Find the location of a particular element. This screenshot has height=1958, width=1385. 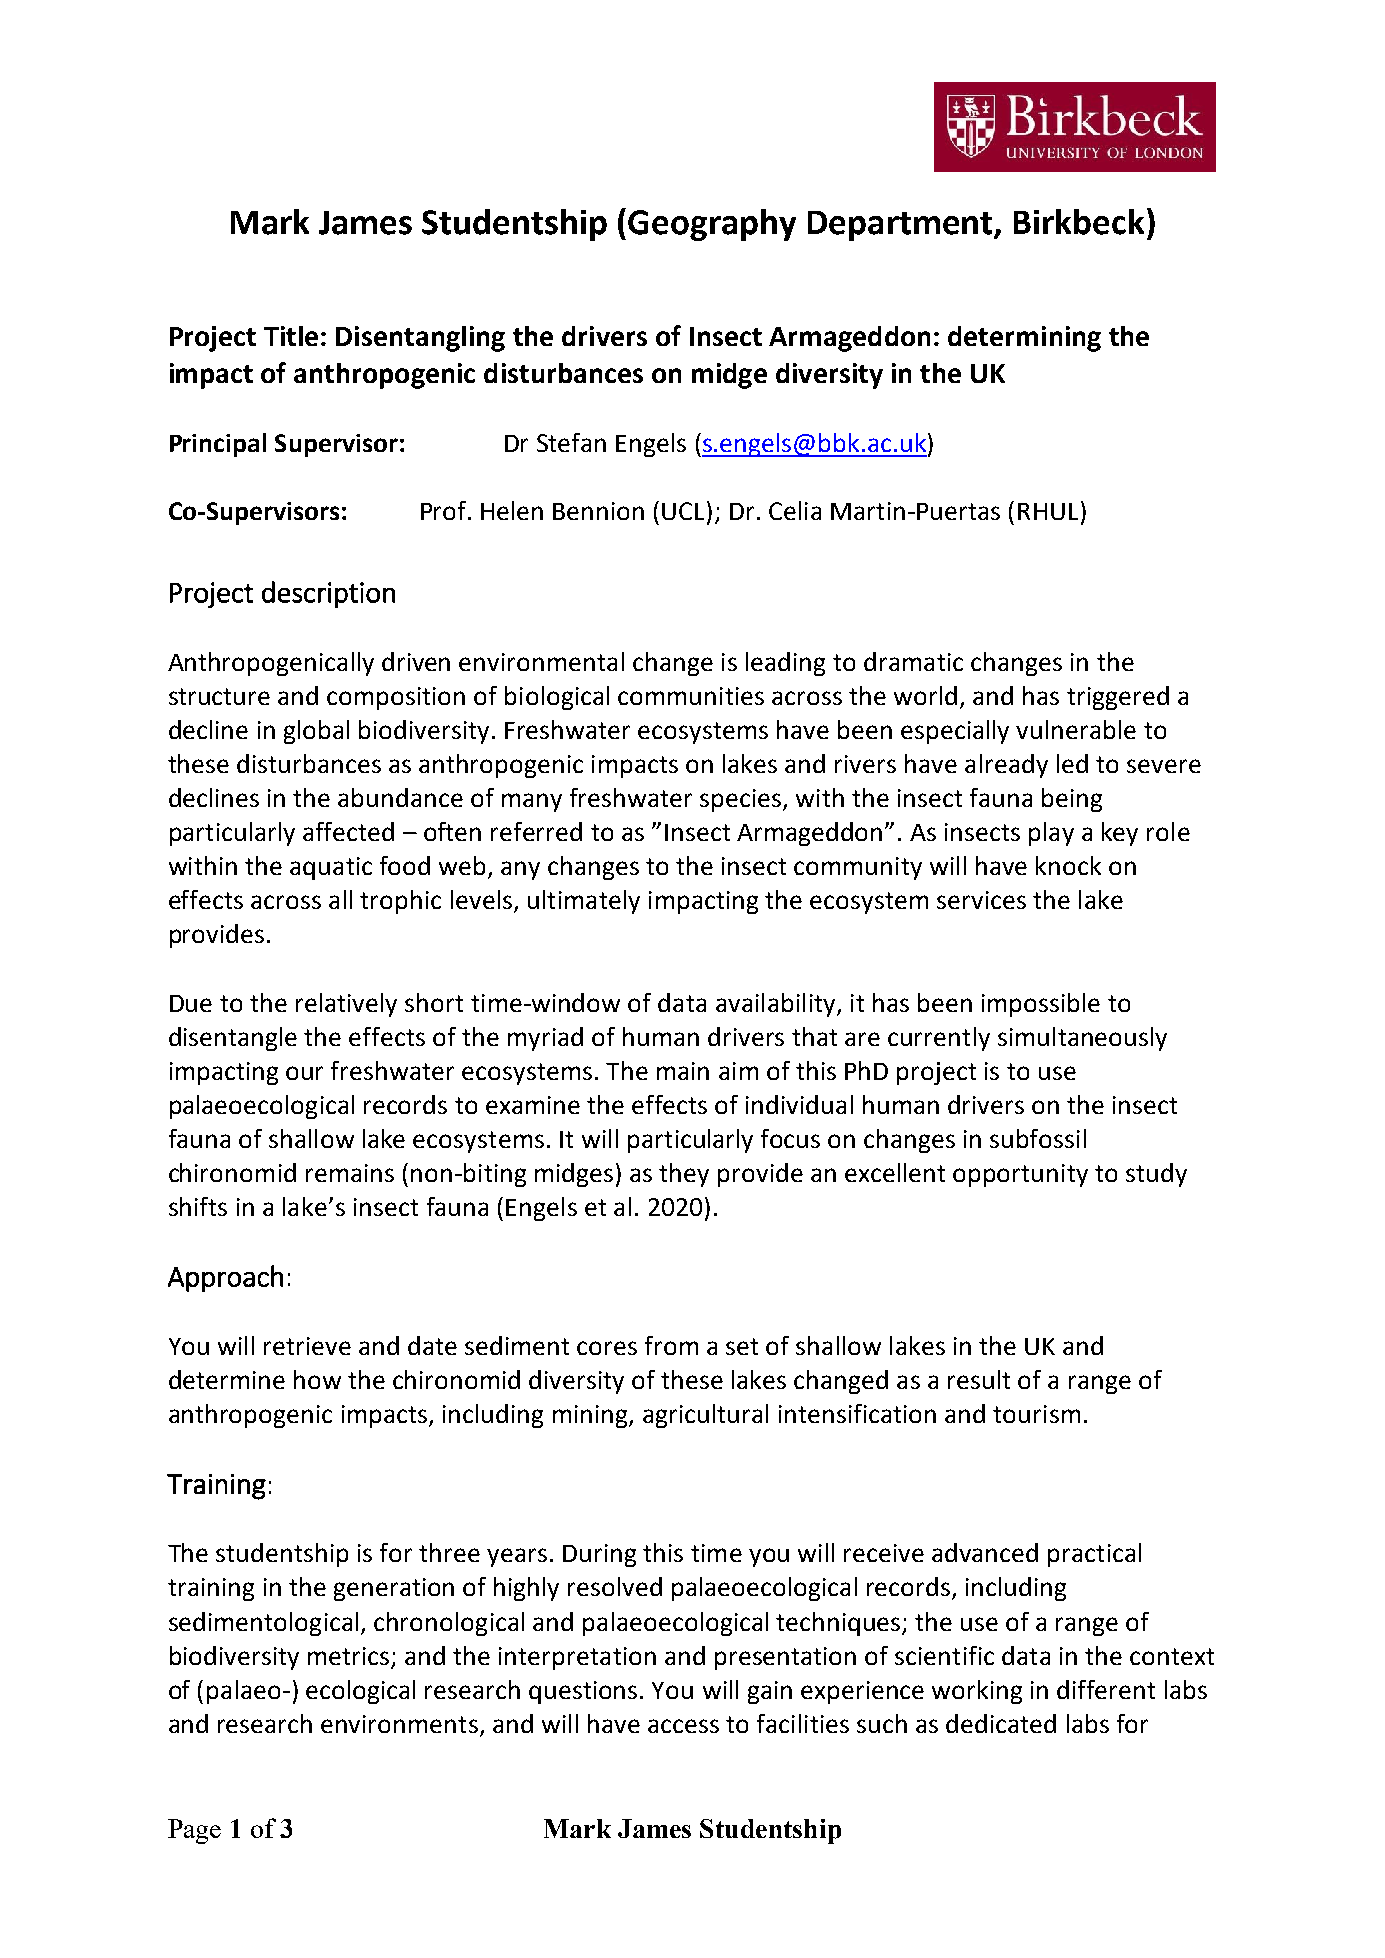

impossible is located at coordinates (1041, 1005).
